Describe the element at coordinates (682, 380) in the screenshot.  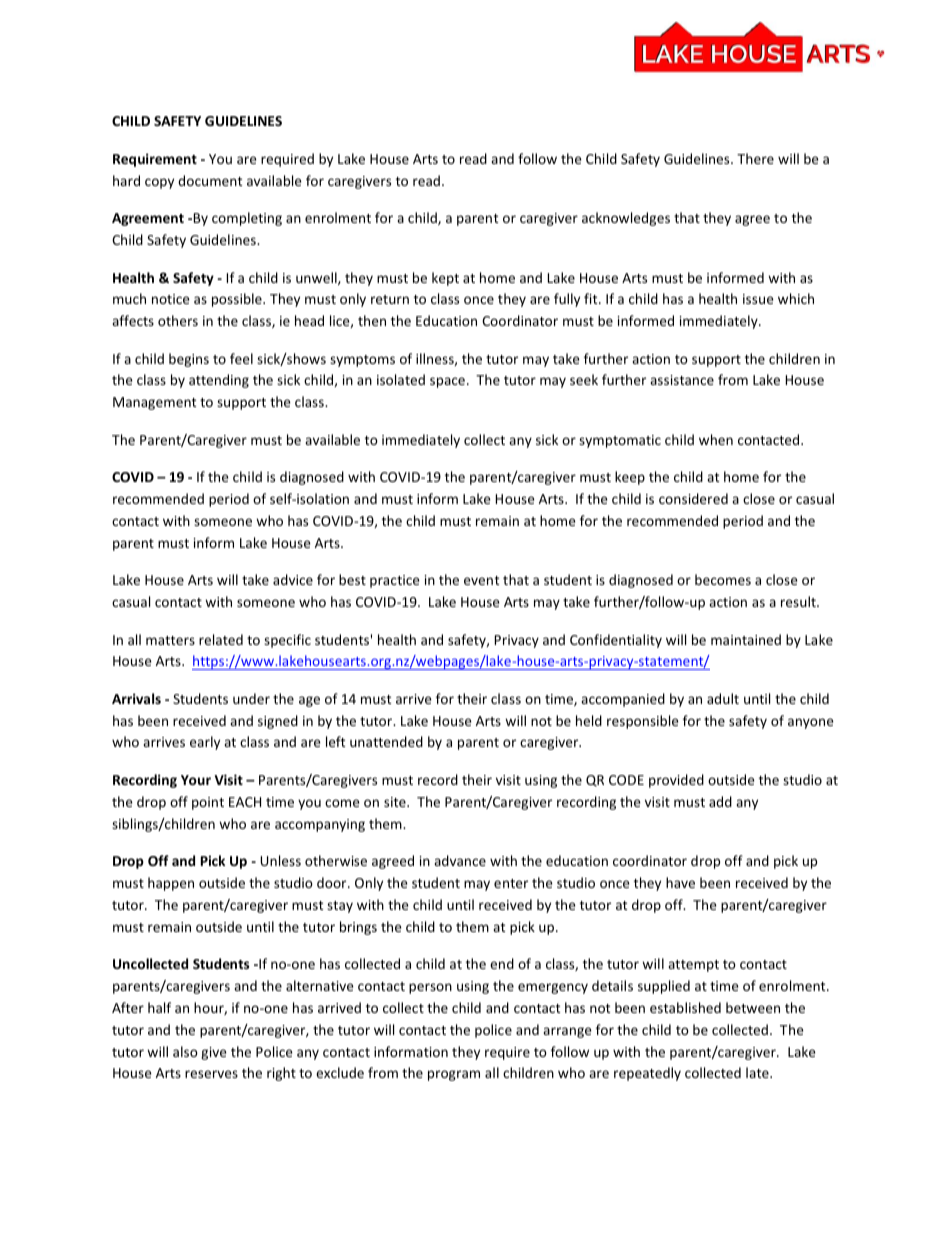
I see `assistance` at that location.
